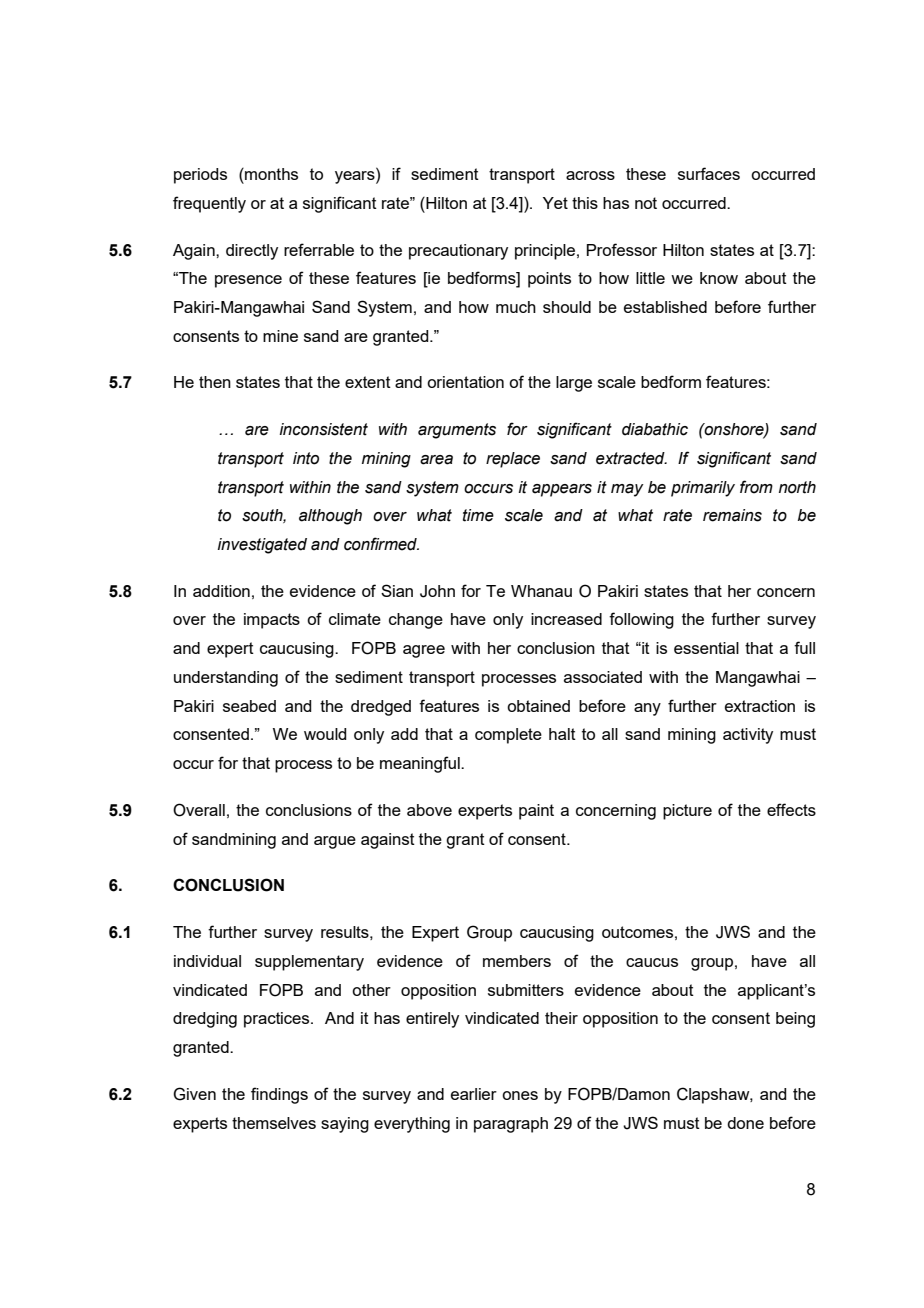 Image resolution: width=924 pixels, height=1308 pixels. Describe the element at coordinates (709, 173) in the screenshot. I see `surfaces` at that location.
